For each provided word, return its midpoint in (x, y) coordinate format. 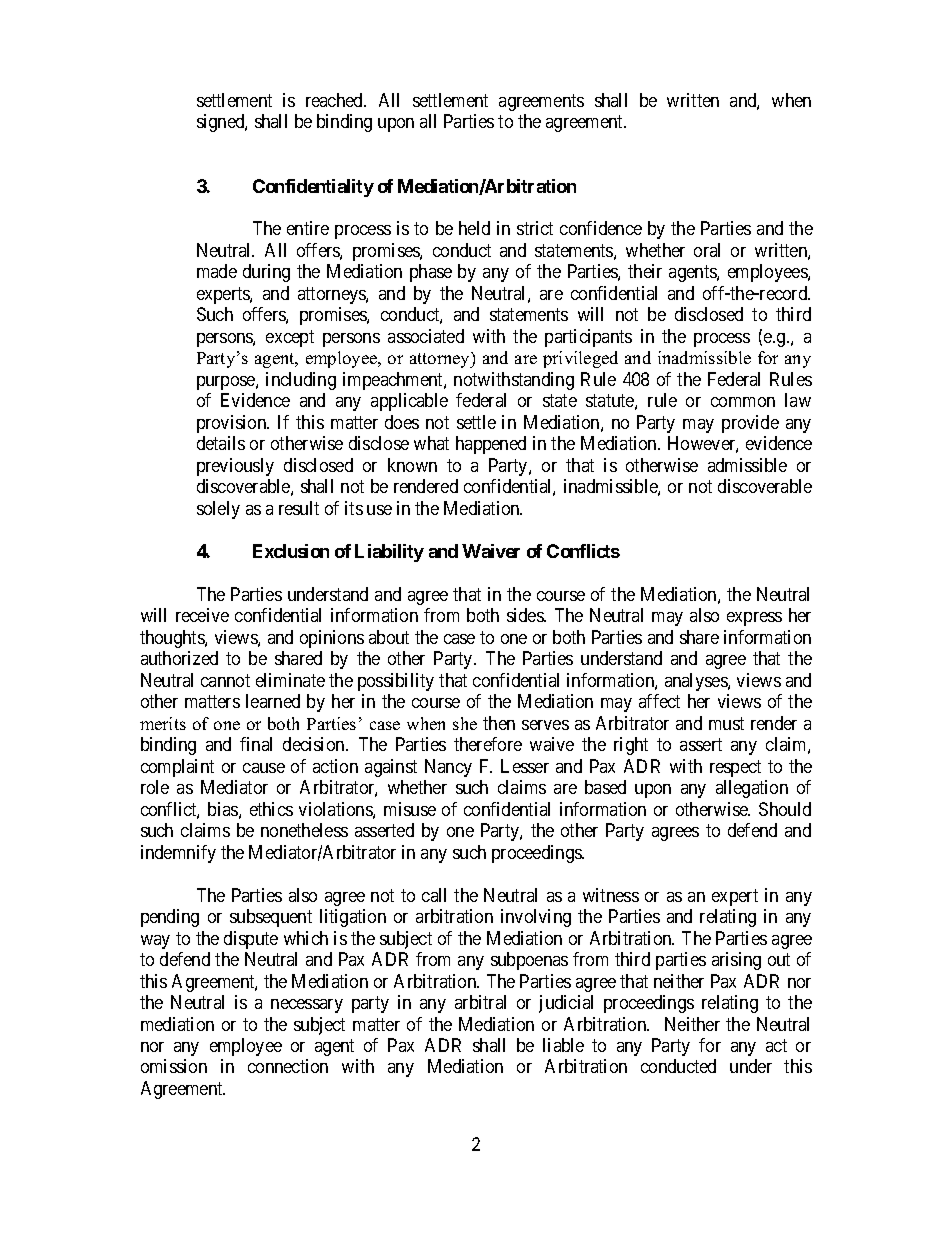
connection (288, 1066)
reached (336, 100)
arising (736, 961)
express (754, 619)
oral (707, 250)
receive (202, 615)
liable (563, 1045)
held (474, 228)
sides (526, 615)
